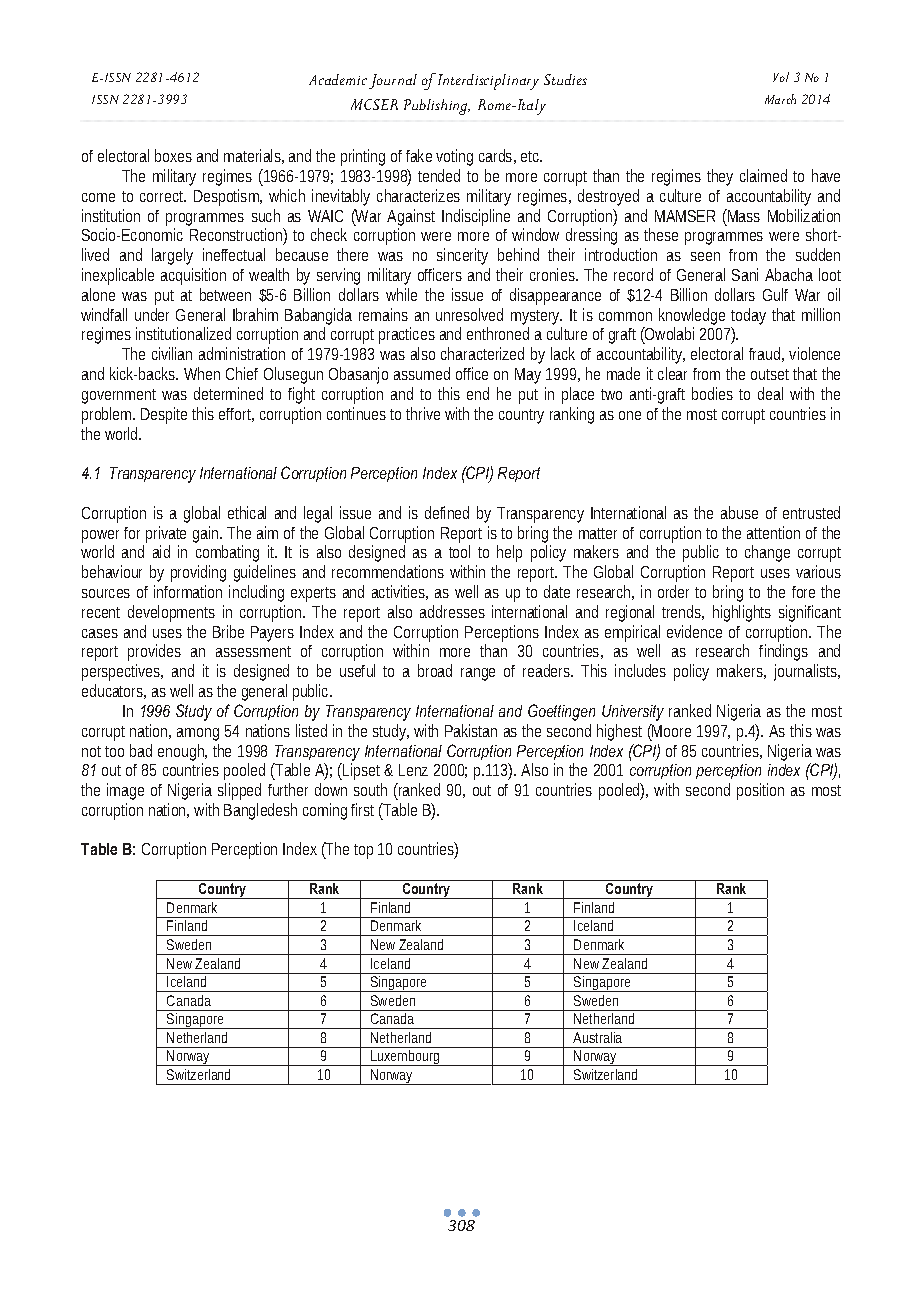 This screenshot has height=1314, width=924. What do you see at coordinates (193, 276) in the screenshot?
I see `acquisition` at bounding box center [193, 276].
